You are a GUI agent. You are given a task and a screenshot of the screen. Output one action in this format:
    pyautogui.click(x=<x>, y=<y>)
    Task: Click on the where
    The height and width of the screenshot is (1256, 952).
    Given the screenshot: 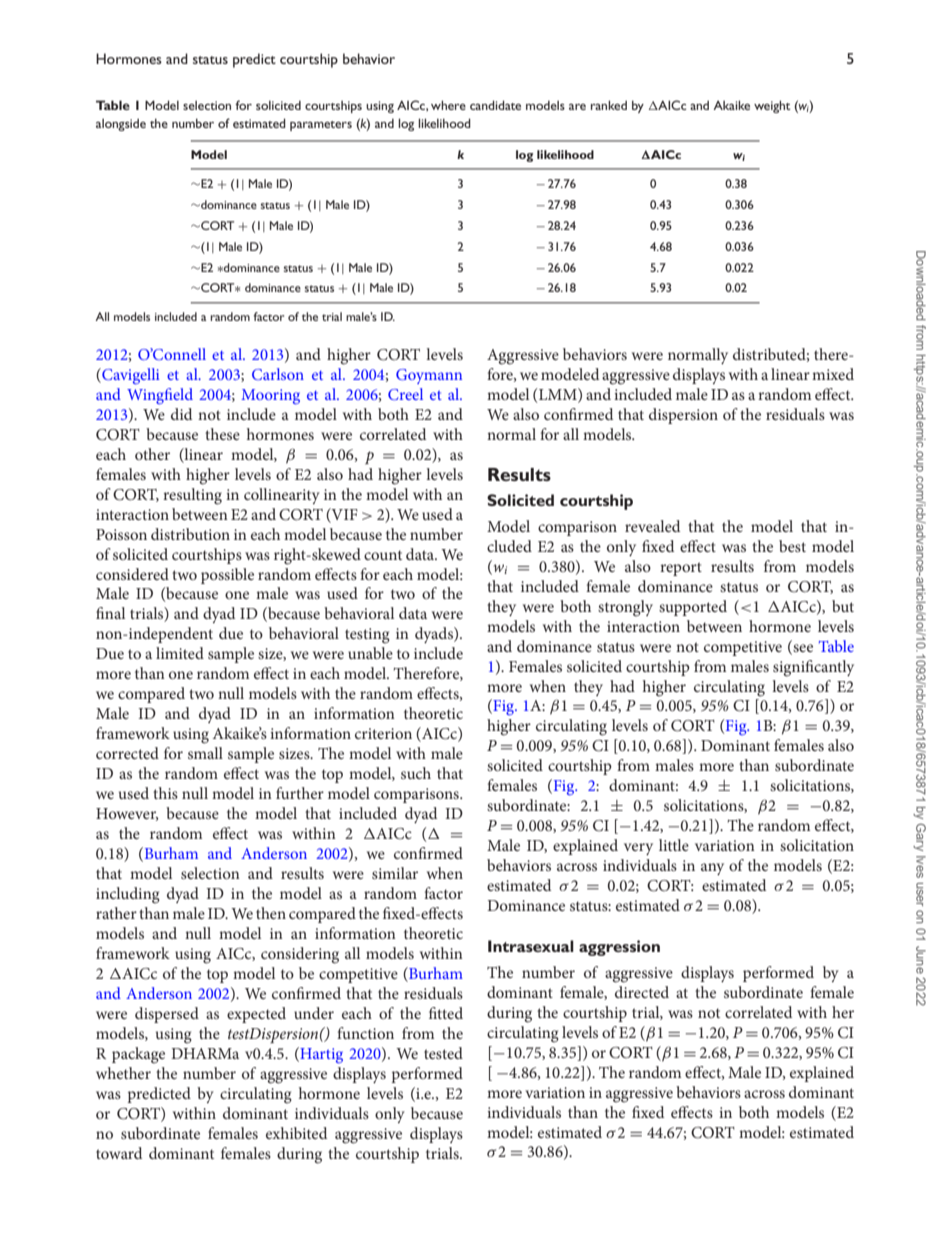 What is the action you would take?
    pyautogui.click(x=448, y=105)
